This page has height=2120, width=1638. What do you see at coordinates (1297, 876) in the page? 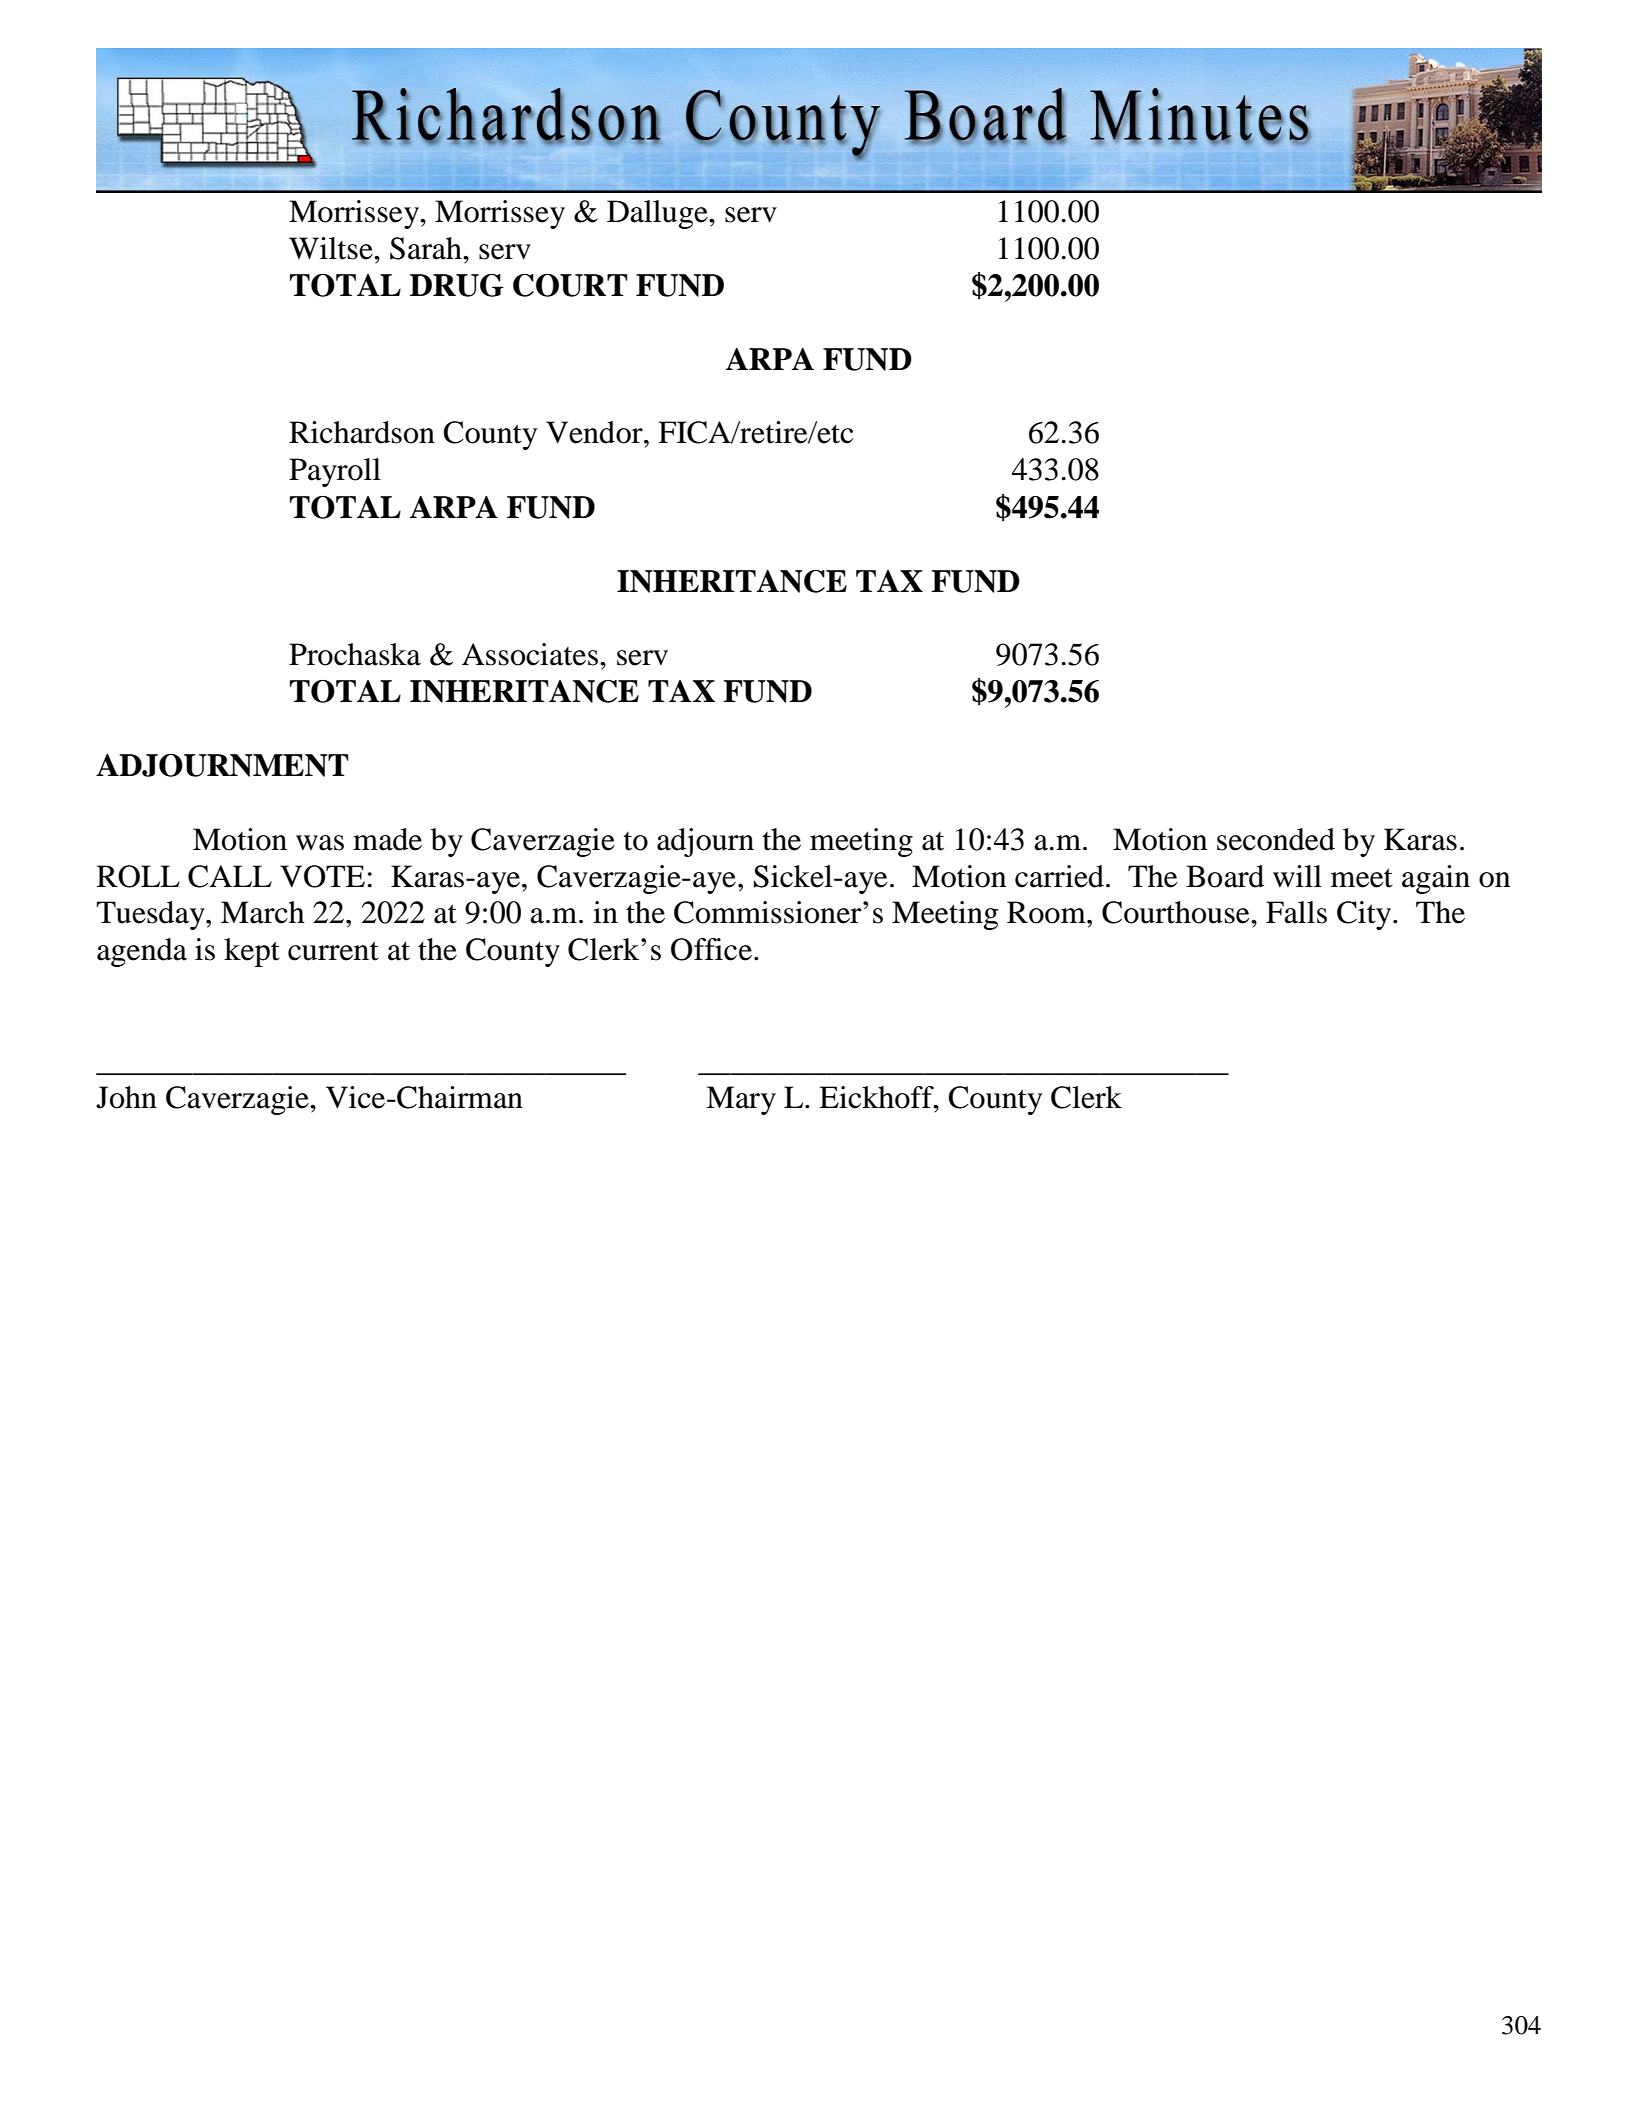
I see `will` at bounding box center [1297, 876].
